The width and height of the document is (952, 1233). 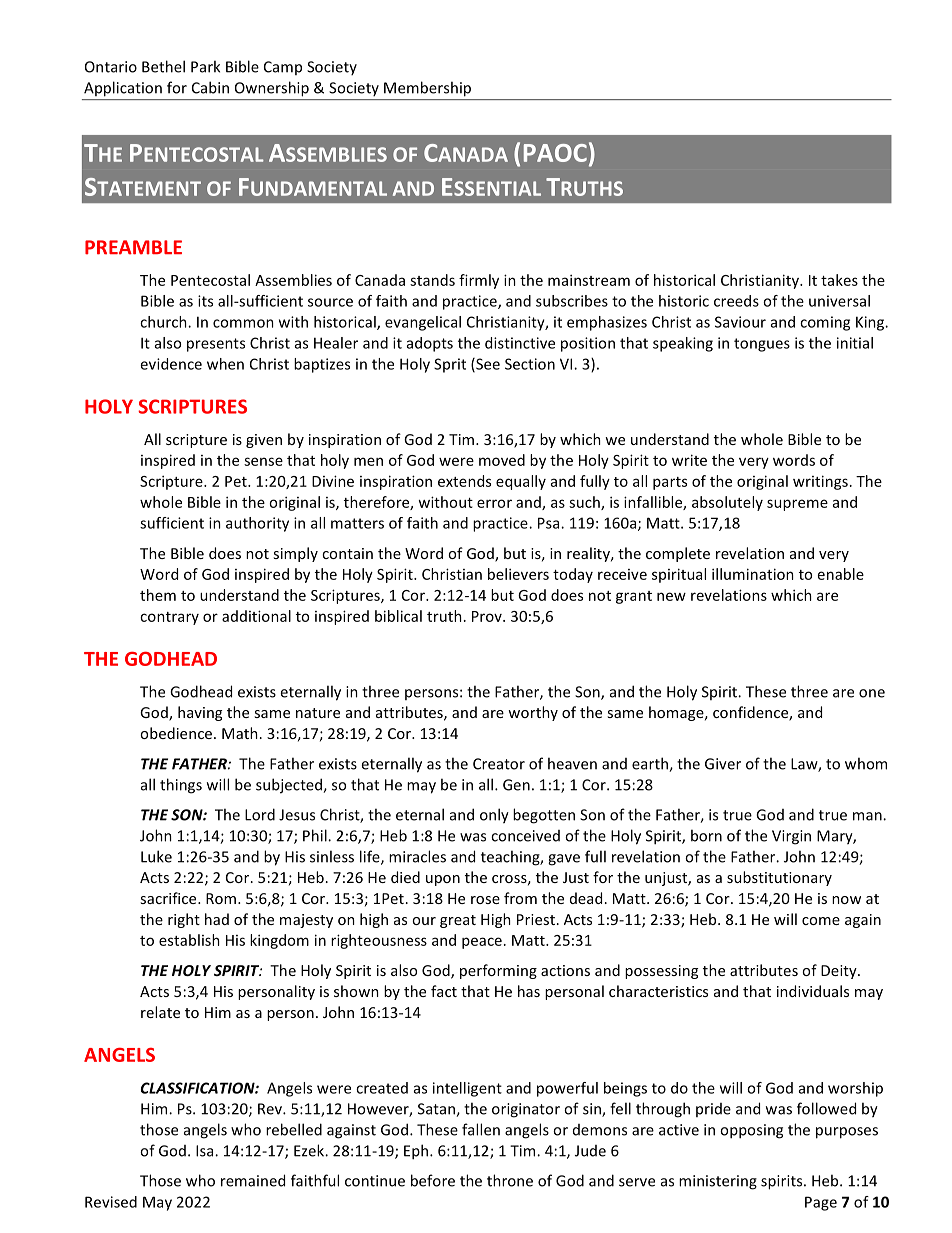 What do you see at coordinates (427, 88) in the document?
I see `Membership` at bounding box center [427, 88].
